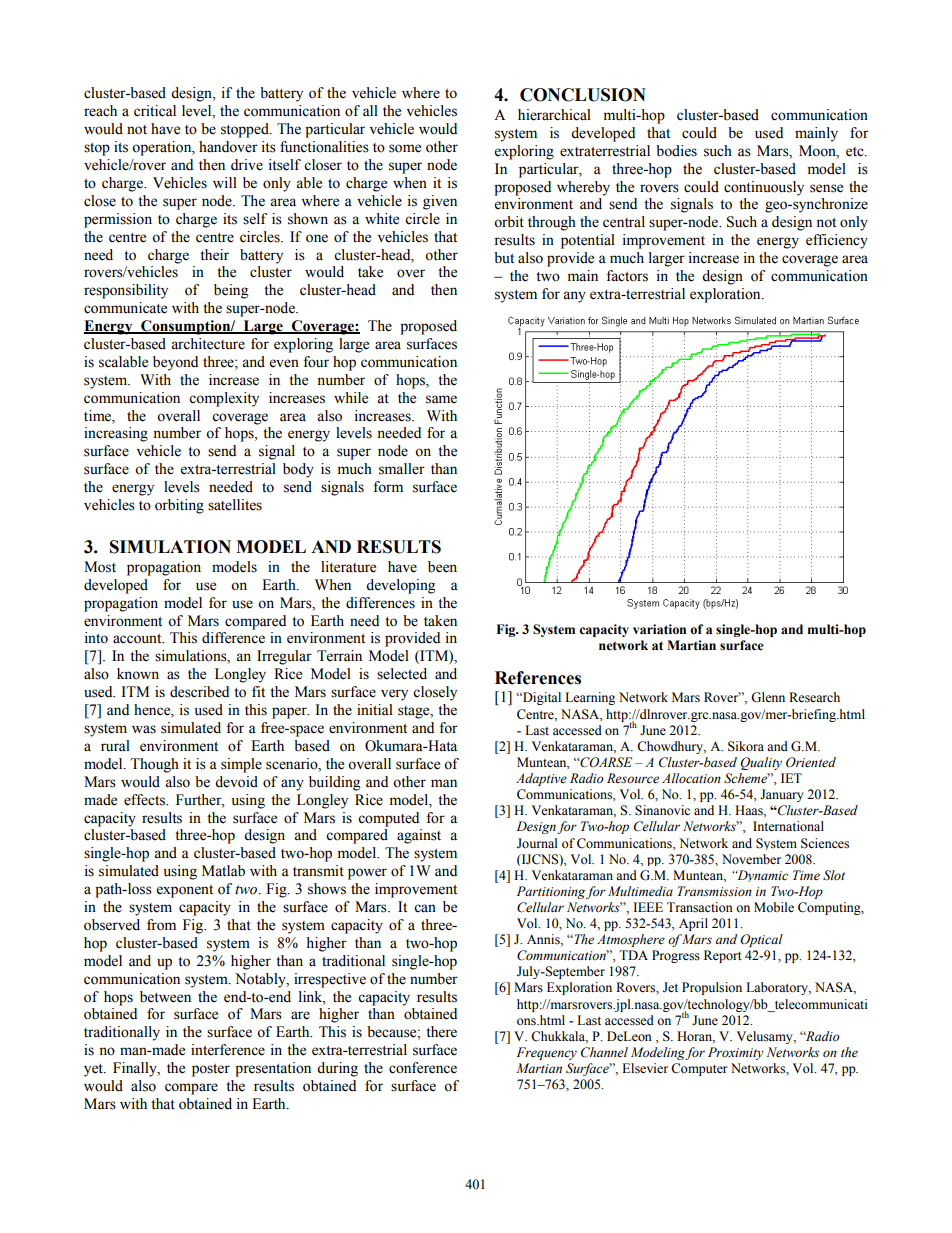 The image size is (952, 1233). Describe the element at coordinates (228, 1050) in the document. I see `interference` at that location.
